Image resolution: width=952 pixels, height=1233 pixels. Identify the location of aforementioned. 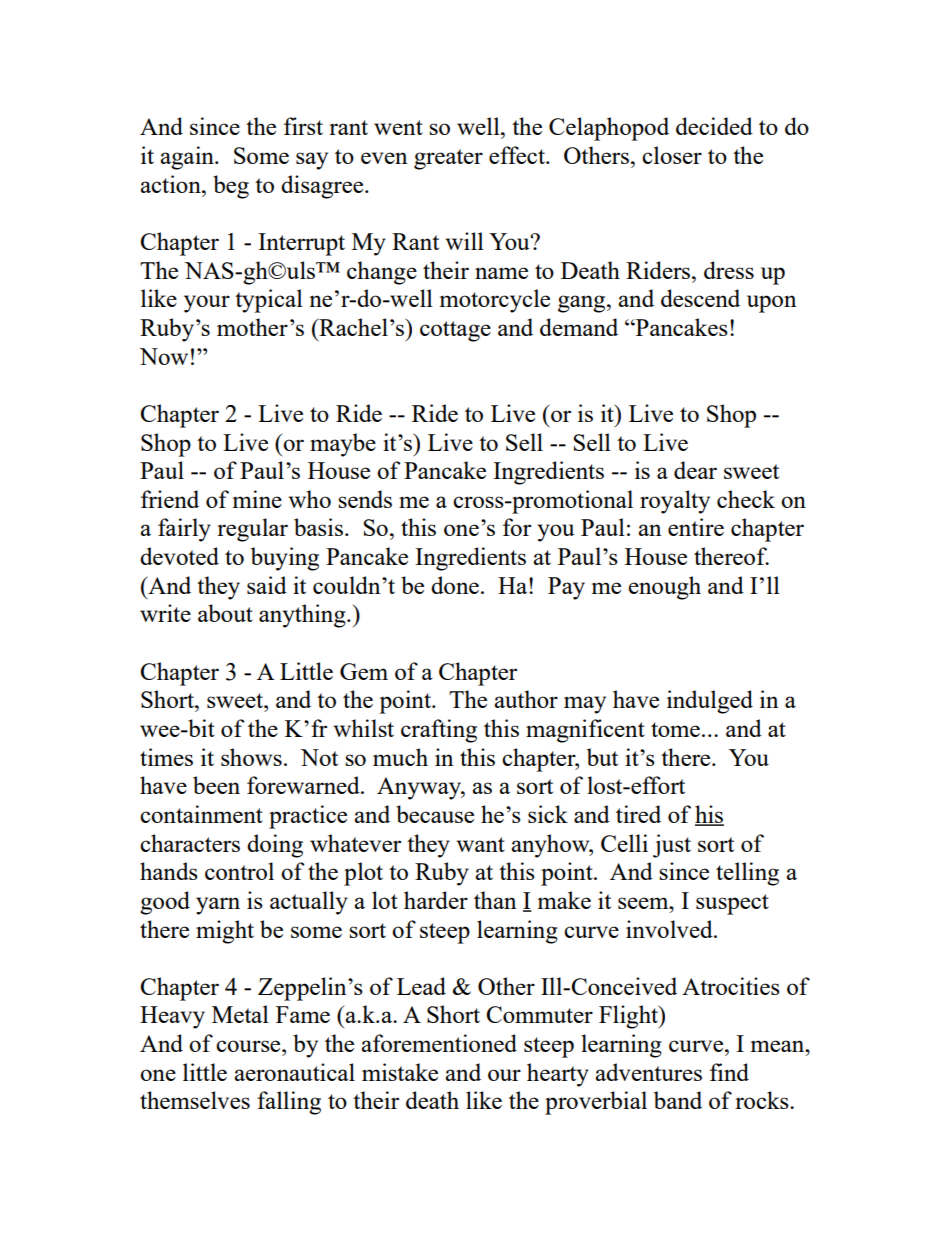
(439, 1043).
